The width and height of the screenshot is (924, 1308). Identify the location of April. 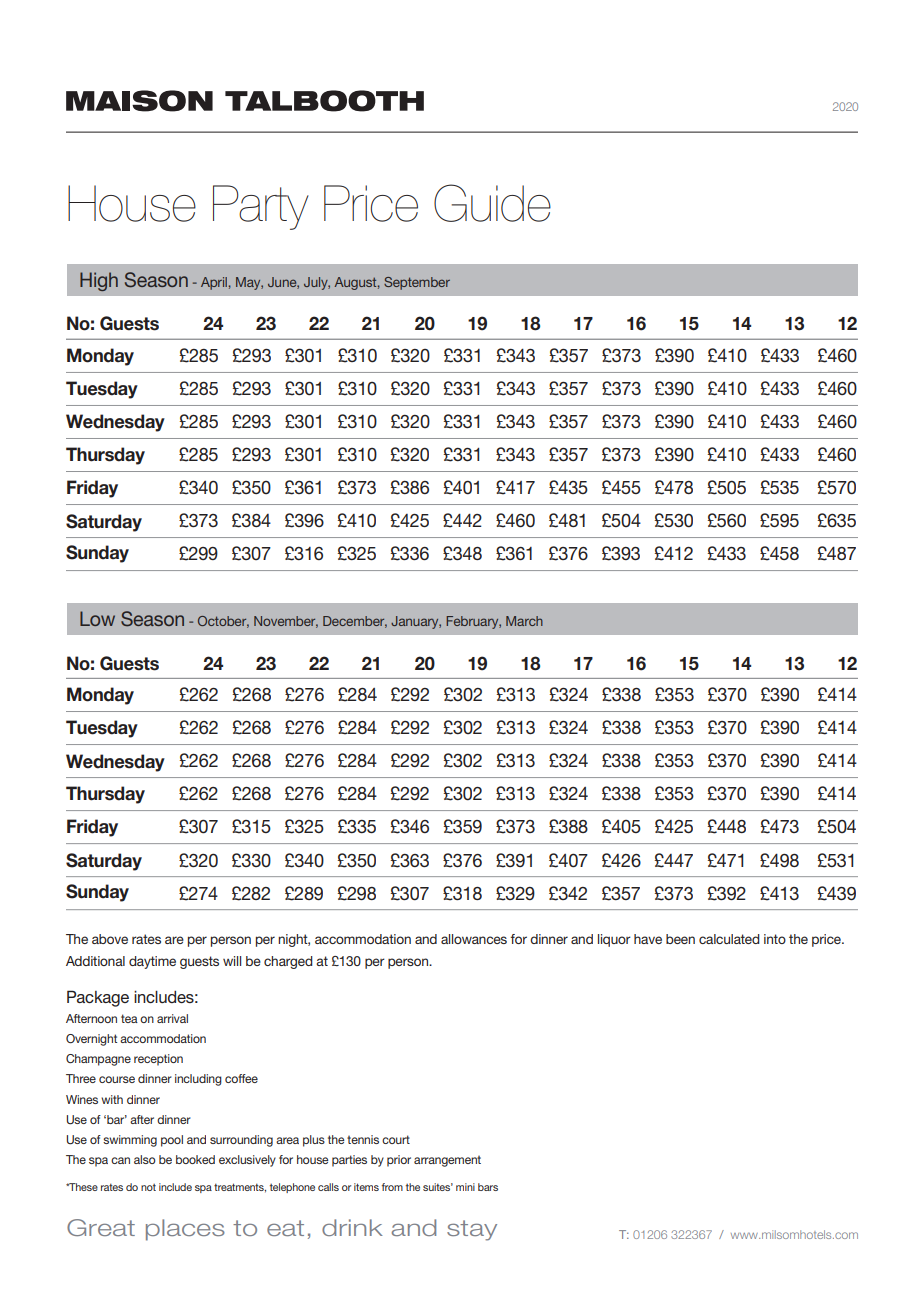
(214, 283).
